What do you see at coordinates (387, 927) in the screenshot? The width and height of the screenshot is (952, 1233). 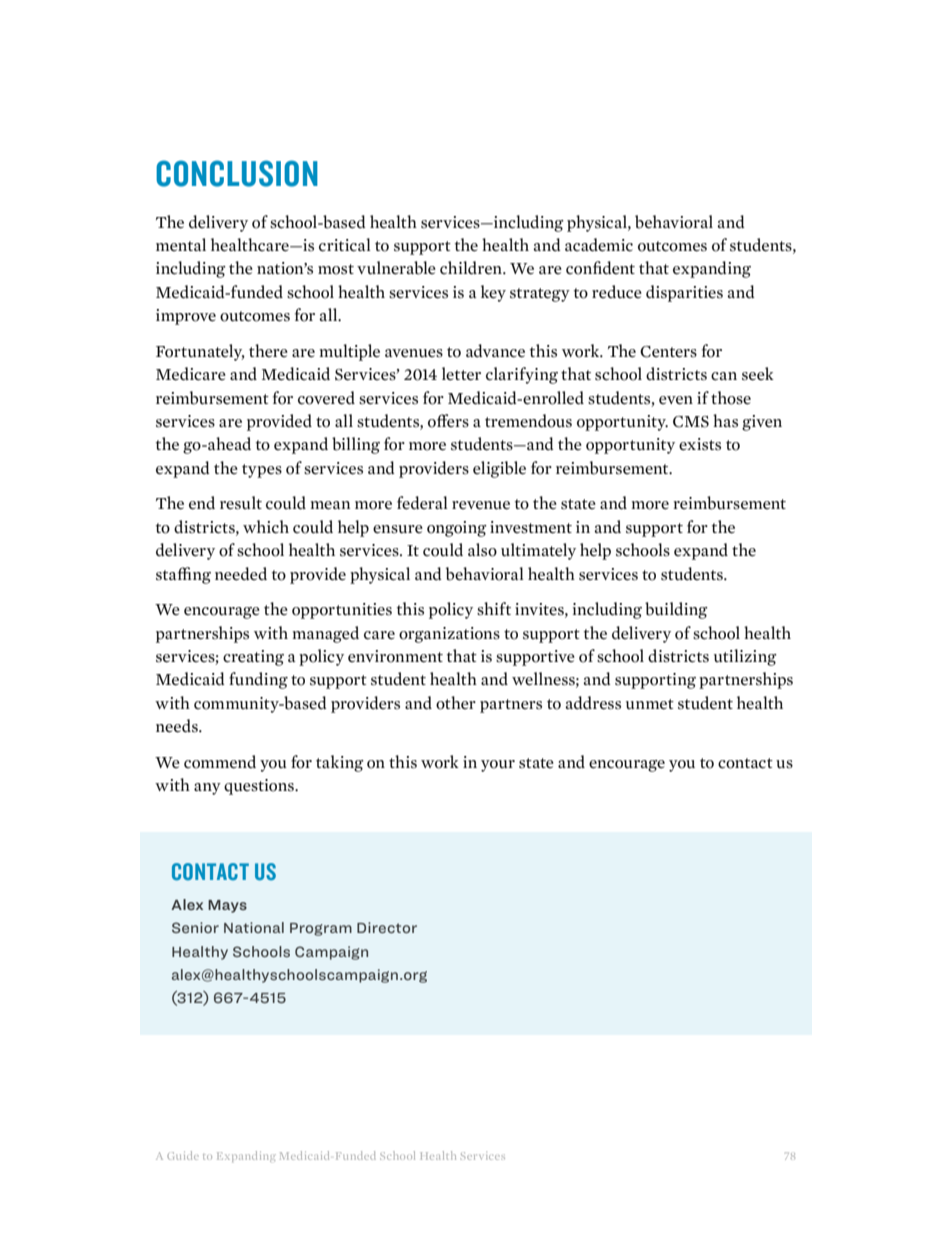 I see `Director` at bounding box center [387, 927].
